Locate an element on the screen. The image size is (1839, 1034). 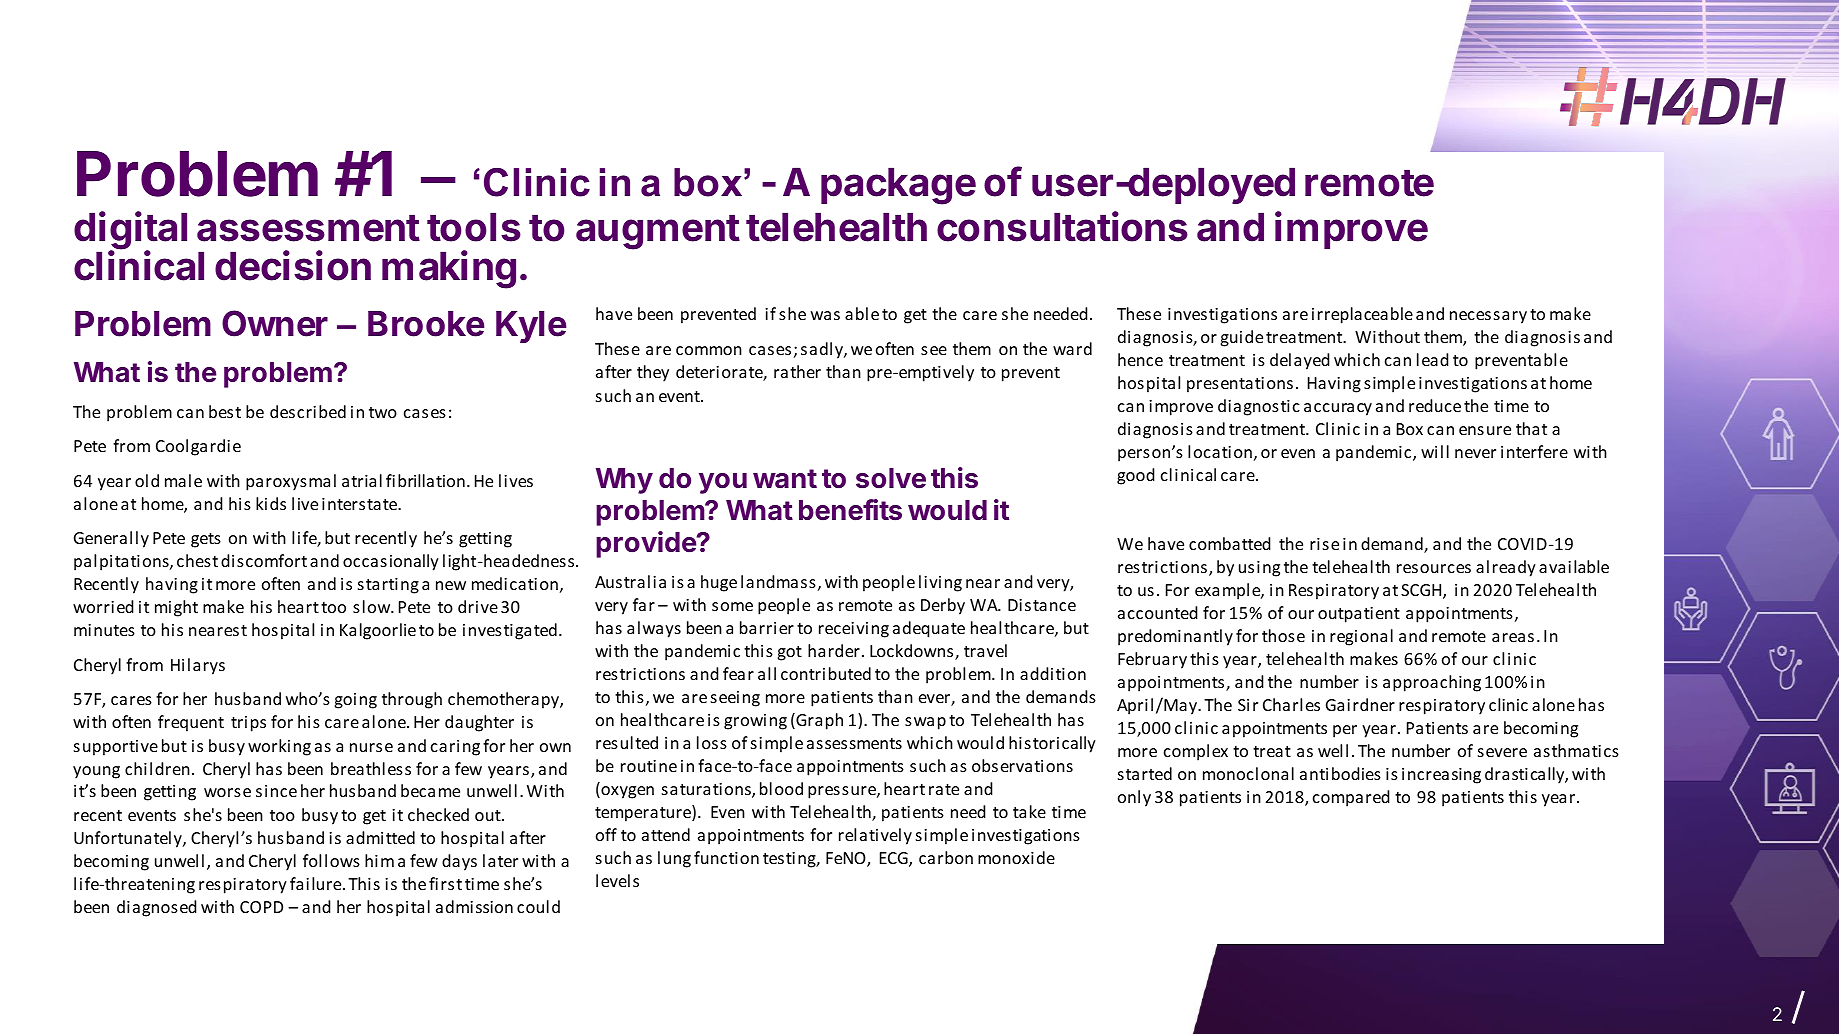
compared is located at coordinates (1351, 798).
